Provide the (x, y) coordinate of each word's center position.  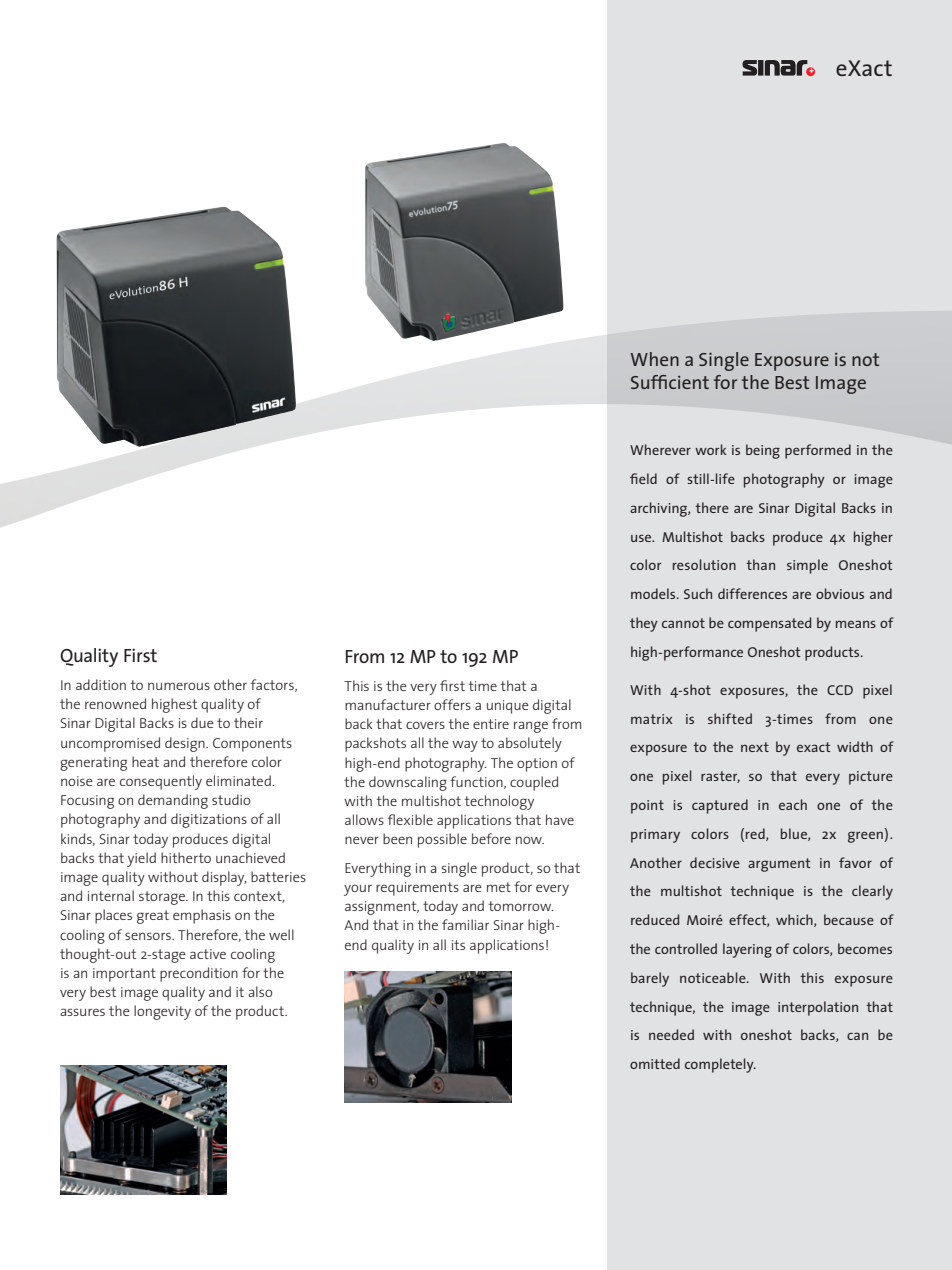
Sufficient (670, 382)
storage (163, 898)
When (654, 359)
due (202, 722)
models (654, 593)
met (499, 887)
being (763, 451)
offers (452, 704)
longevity (162, 1012)
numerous (179, 686)
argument (779, 865)
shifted (730, 718)
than (760, 564)
